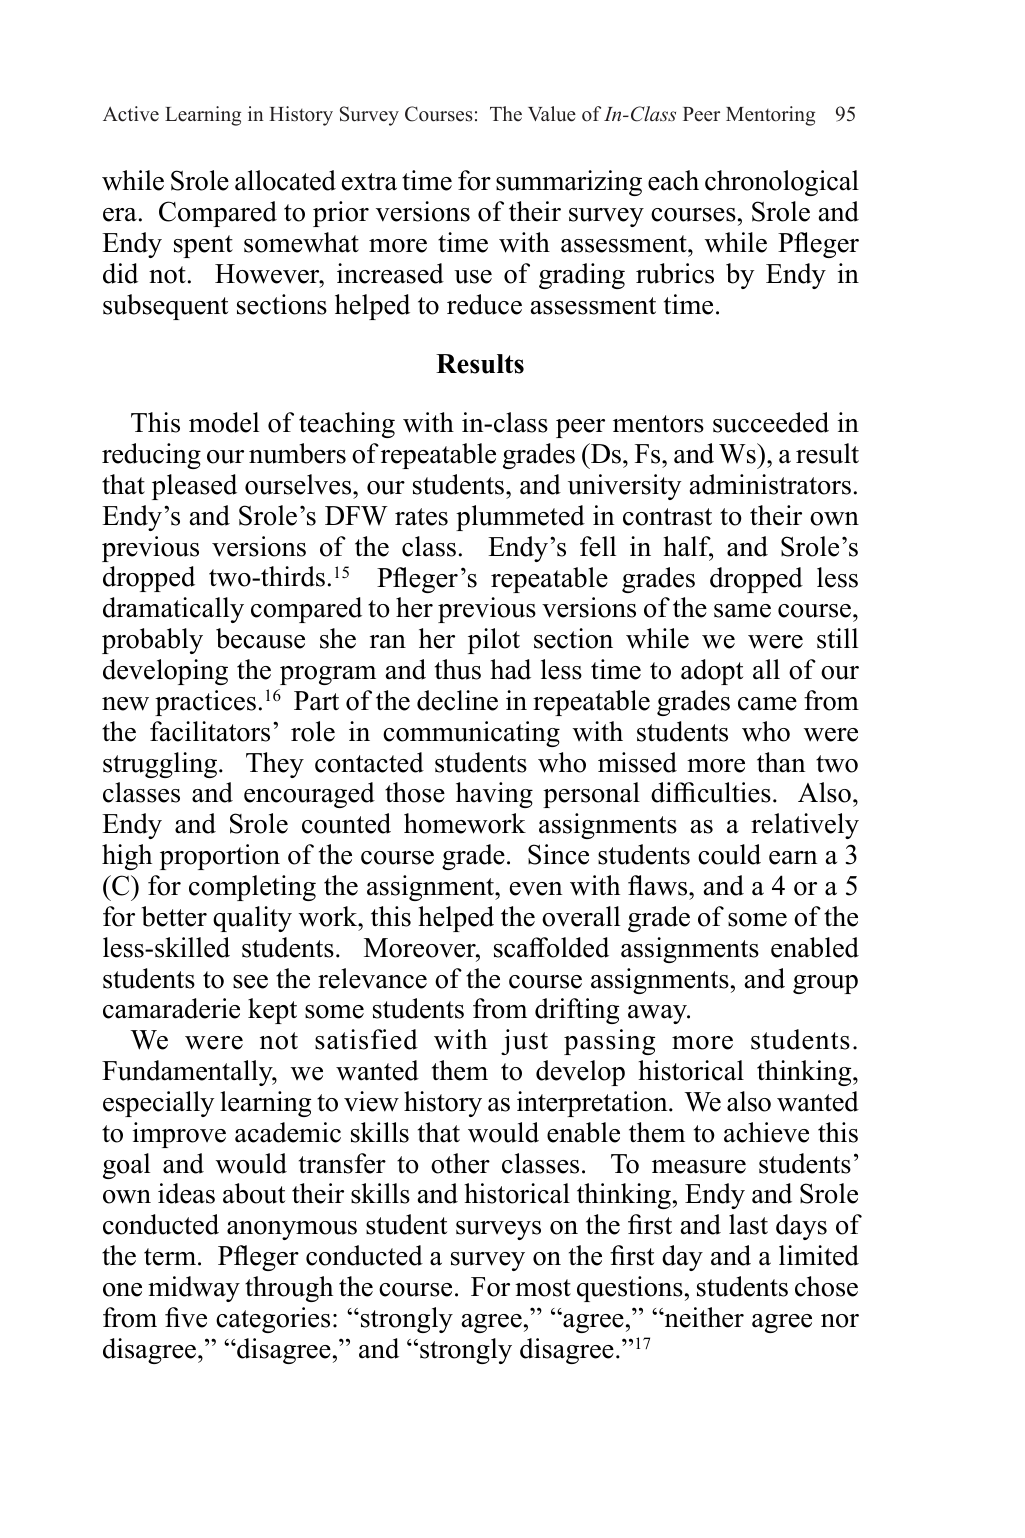 The width and height of the image is (1025, 1538). What do you see at coordinates (210, 731) in the image?
I see `facilitators` at bounding box center [210, 731].
